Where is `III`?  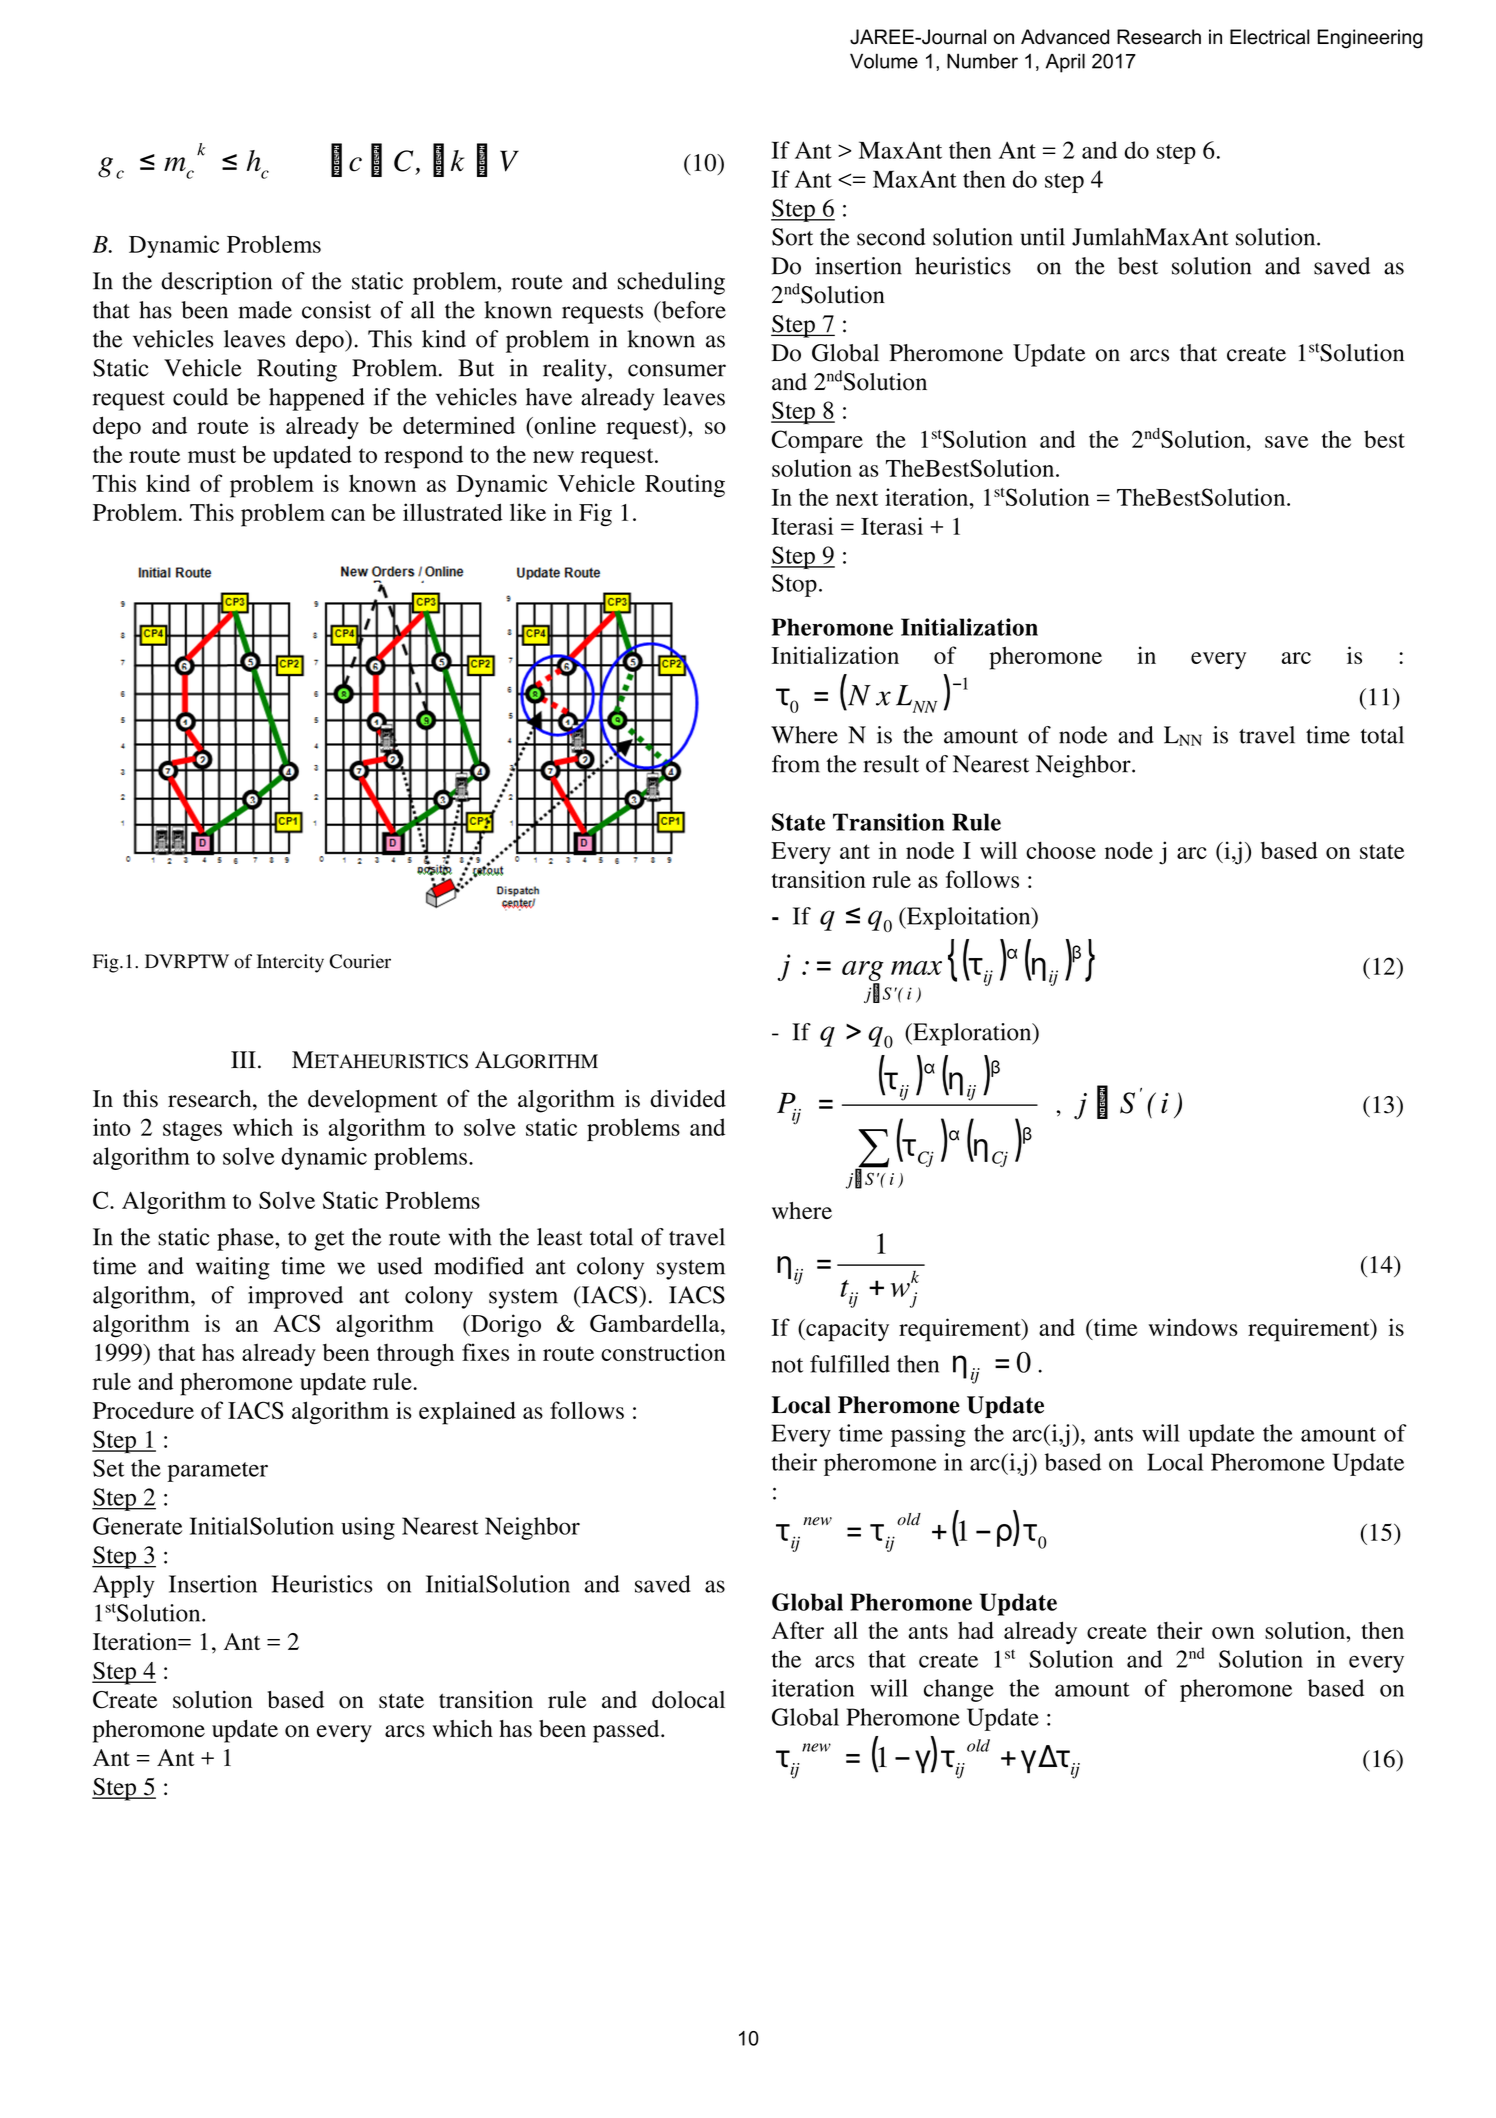
III is located at coordinates (243, 1059).
